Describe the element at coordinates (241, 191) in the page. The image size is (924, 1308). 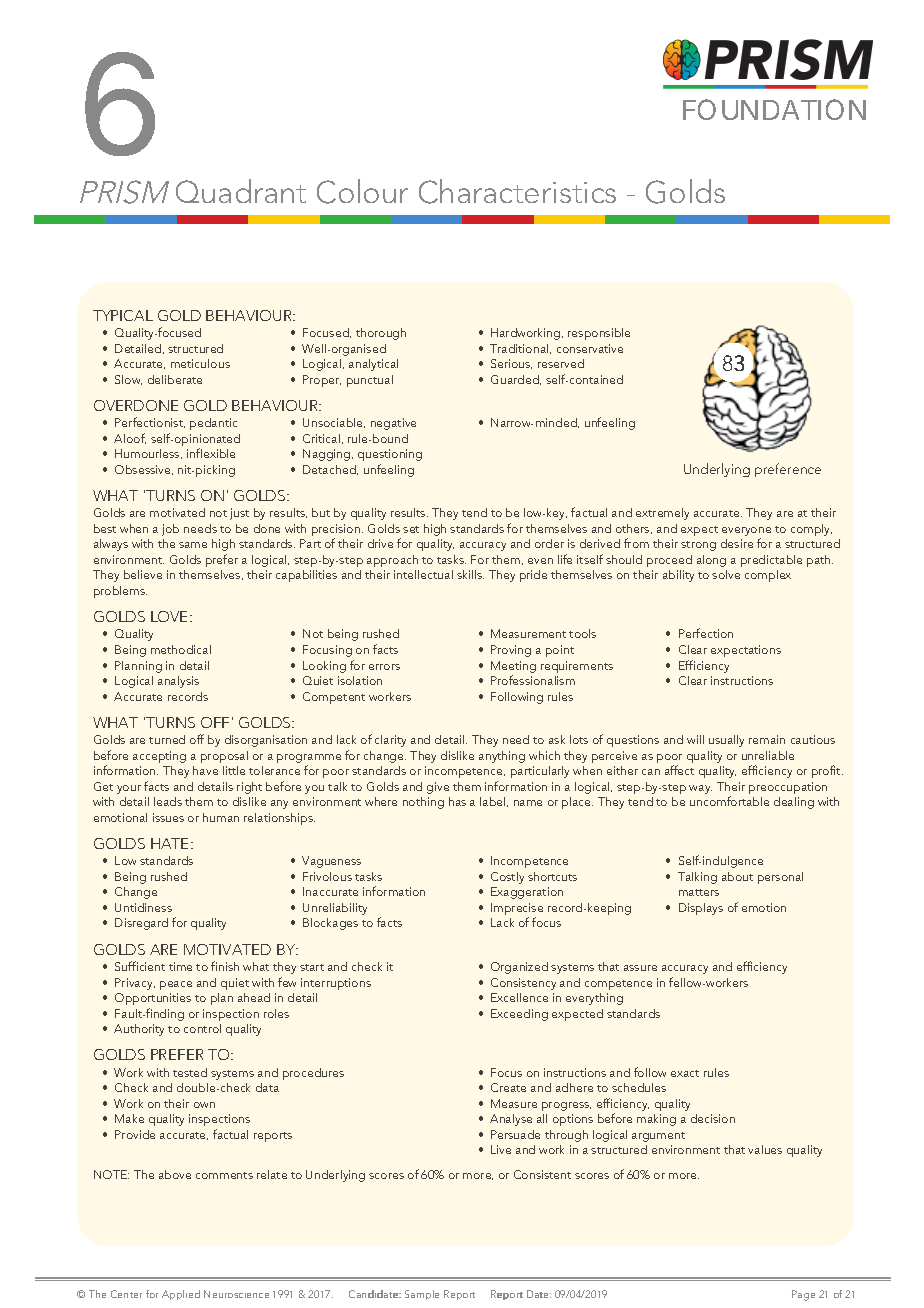
I see `Quadrant` at that location.
